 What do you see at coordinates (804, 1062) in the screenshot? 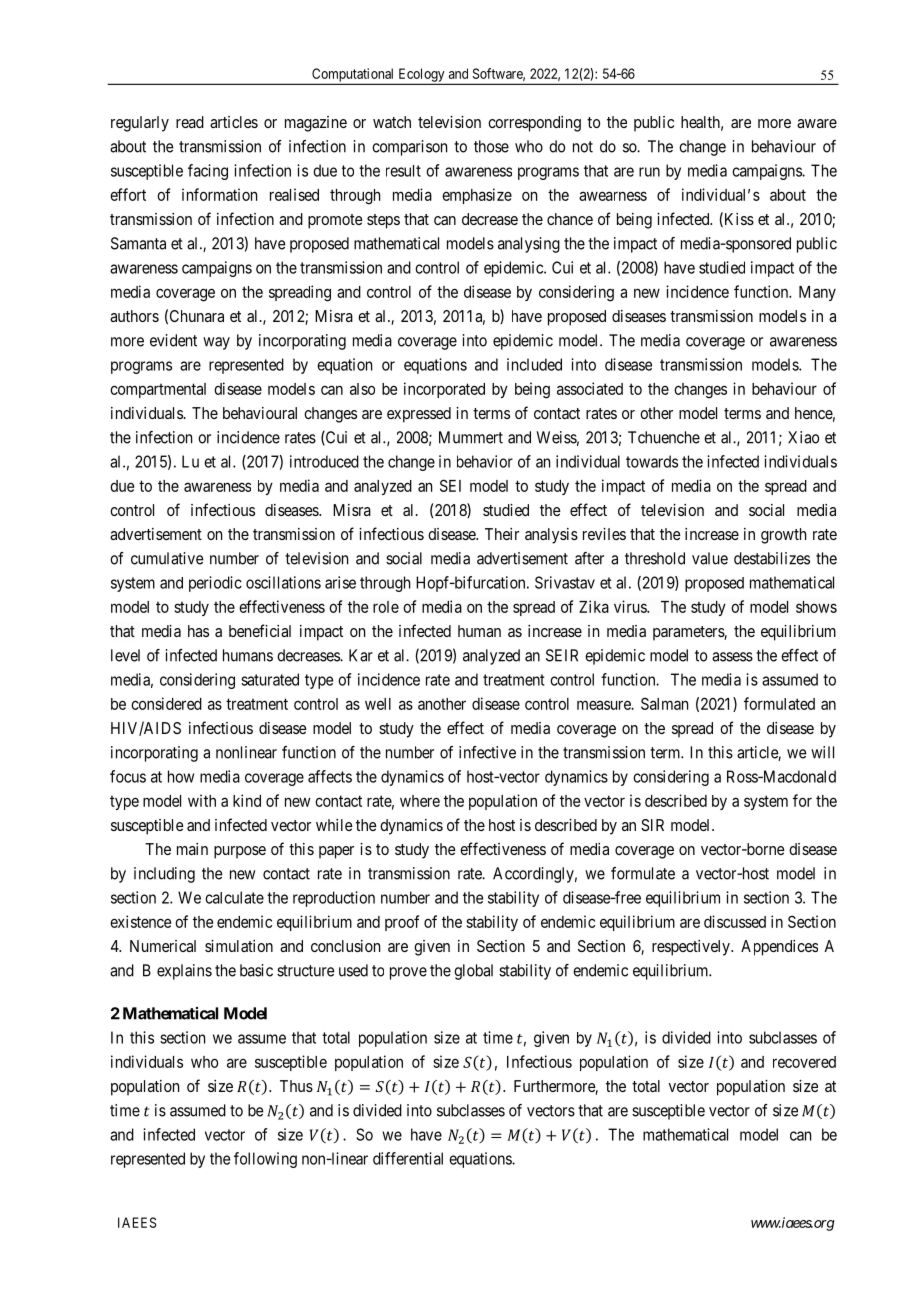
I see `recovered` at bounding box center [804, 1062].
